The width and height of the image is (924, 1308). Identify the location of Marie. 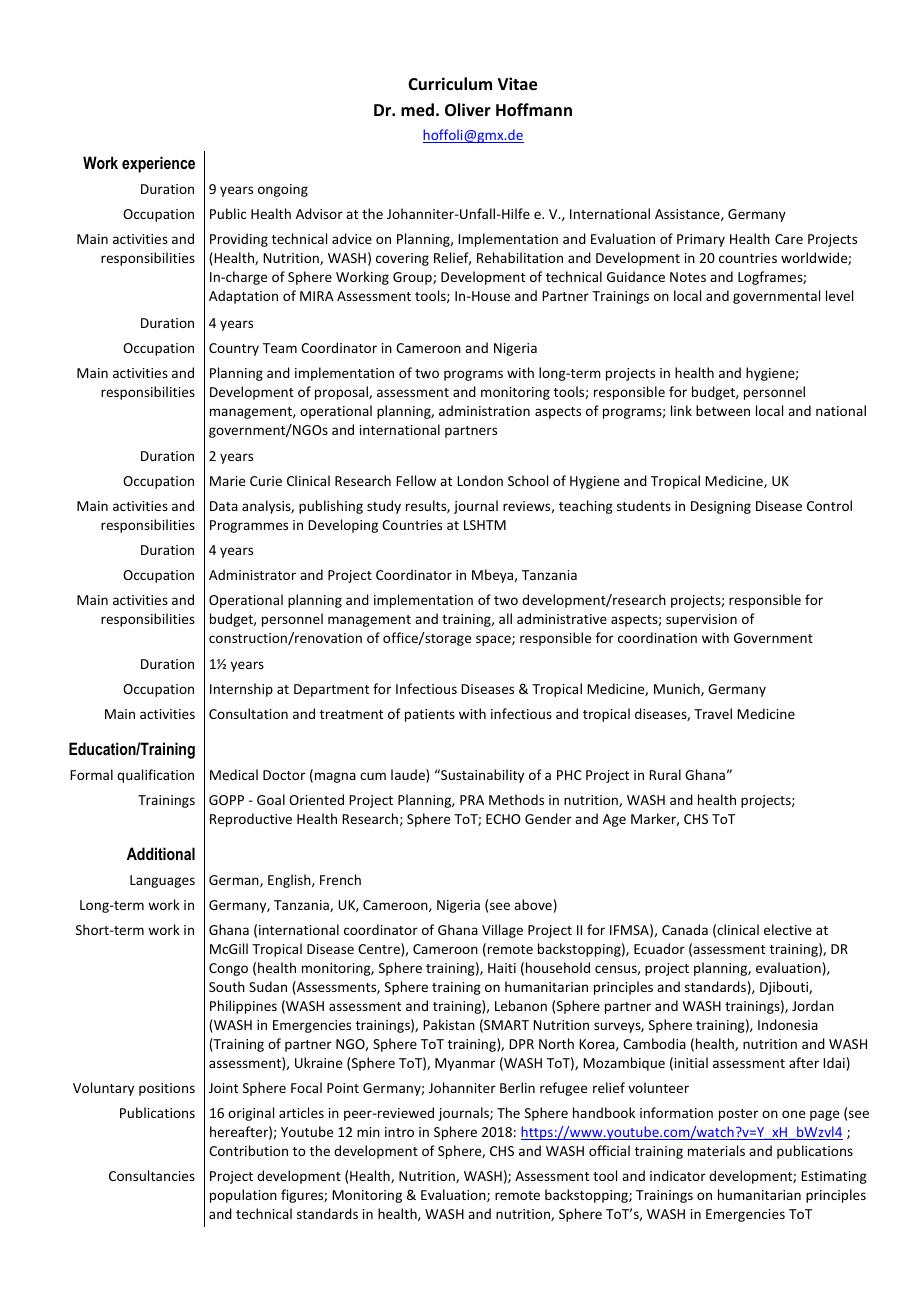
(227, 481).
